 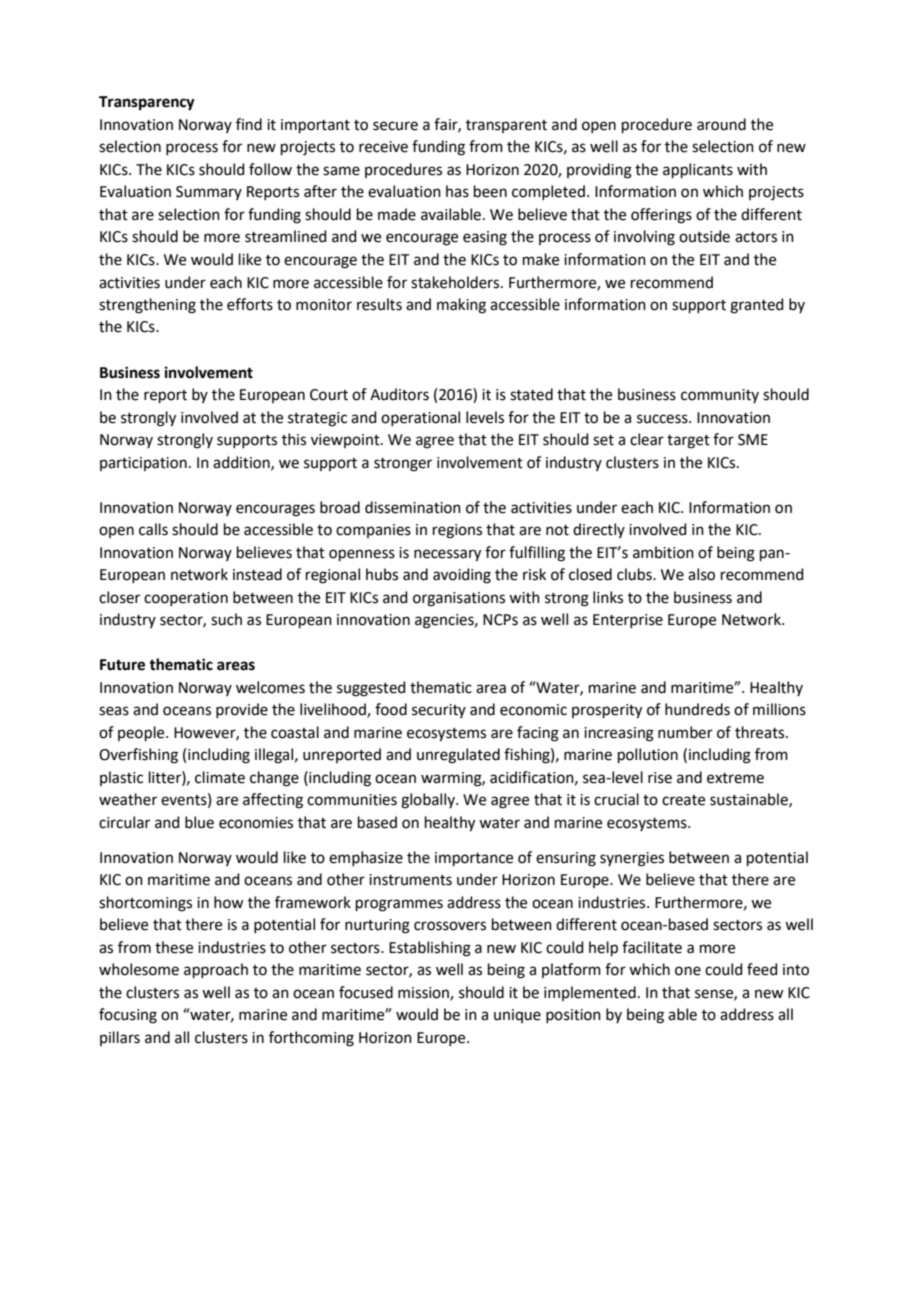 What do you see at coordinates (506, 126) in the screenshot?
I see `transparent` at bounding box center [506, 126].
